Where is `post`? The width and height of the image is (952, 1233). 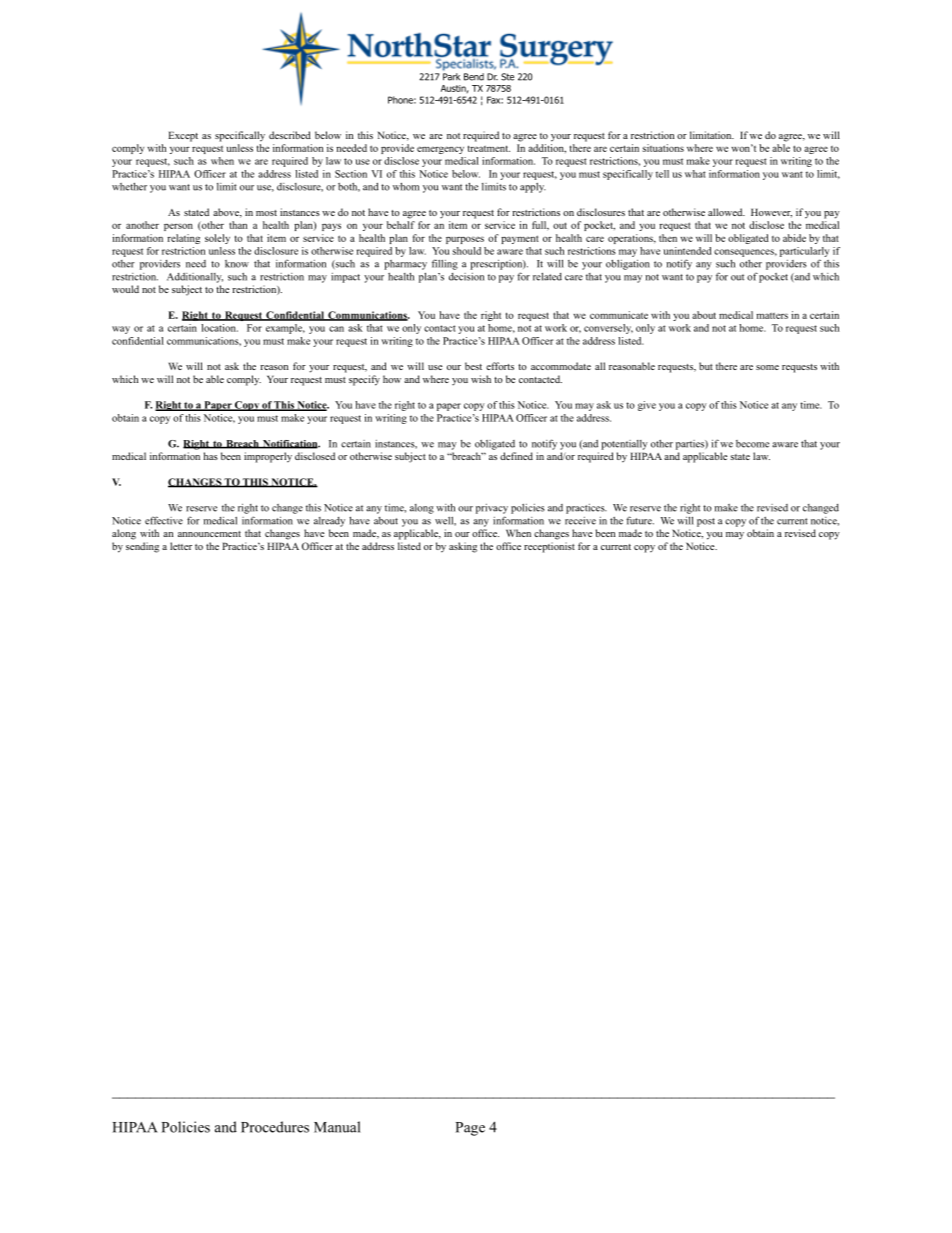
post is located at coordinates (706, 522).
